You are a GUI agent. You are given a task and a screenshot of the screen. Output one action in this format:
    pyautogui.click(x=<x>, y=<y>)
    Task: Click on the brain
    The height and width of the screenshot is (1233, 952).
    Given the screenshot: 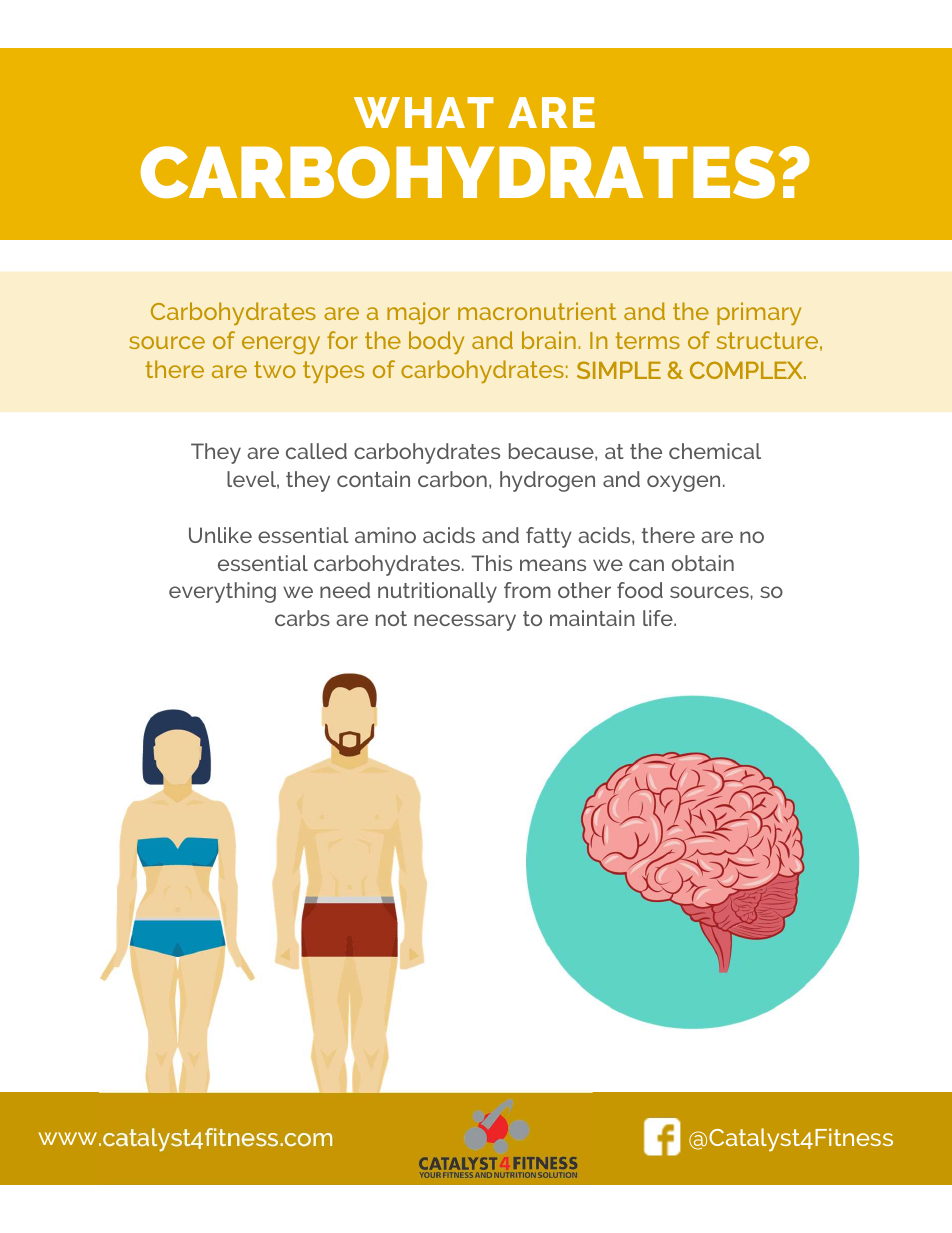 What is the action you would take?
    pyautogui.click(x=549, y=340)
